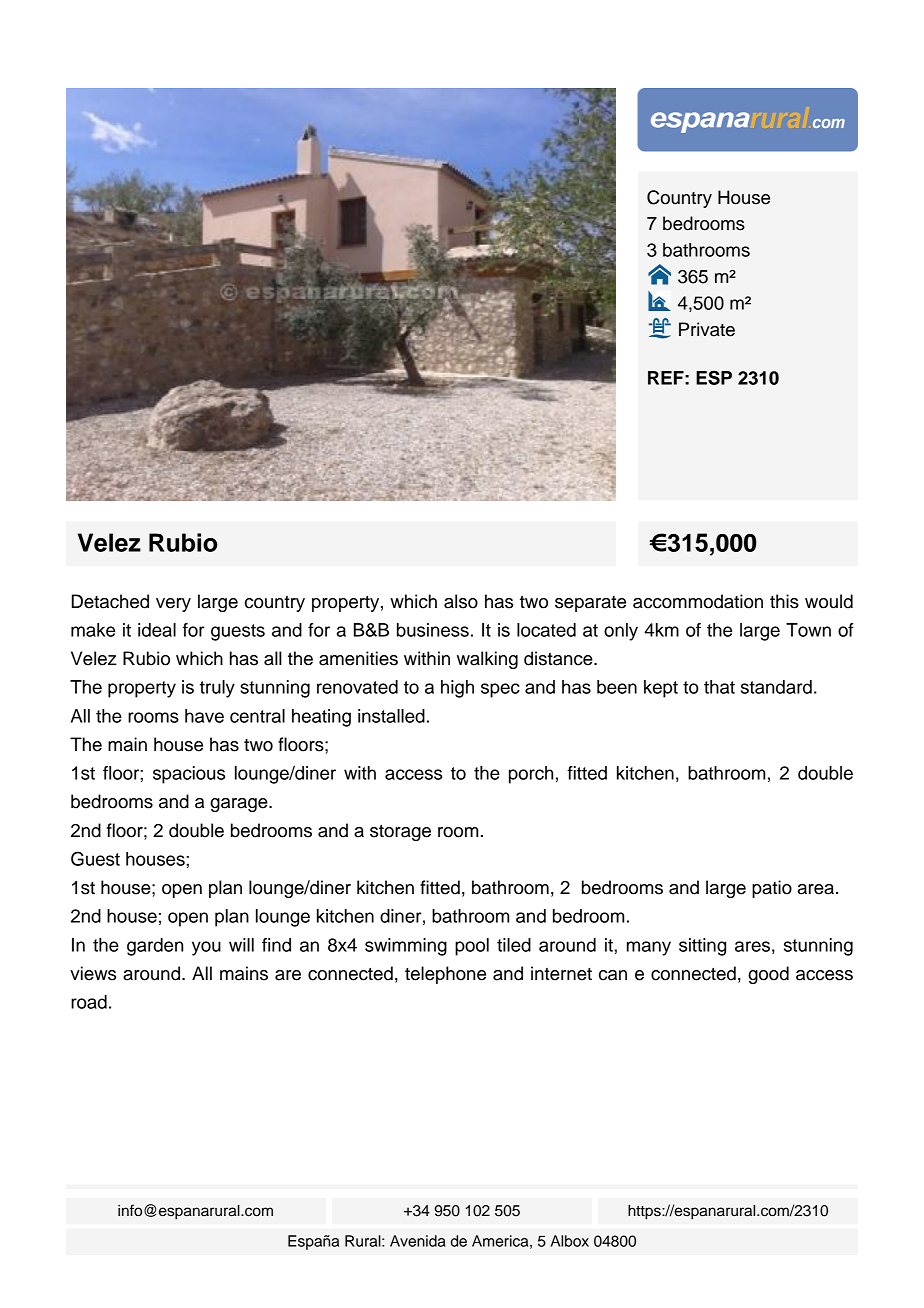  Describe the element at coordinates (531, 775) in the page. I see `porch` at that location.
